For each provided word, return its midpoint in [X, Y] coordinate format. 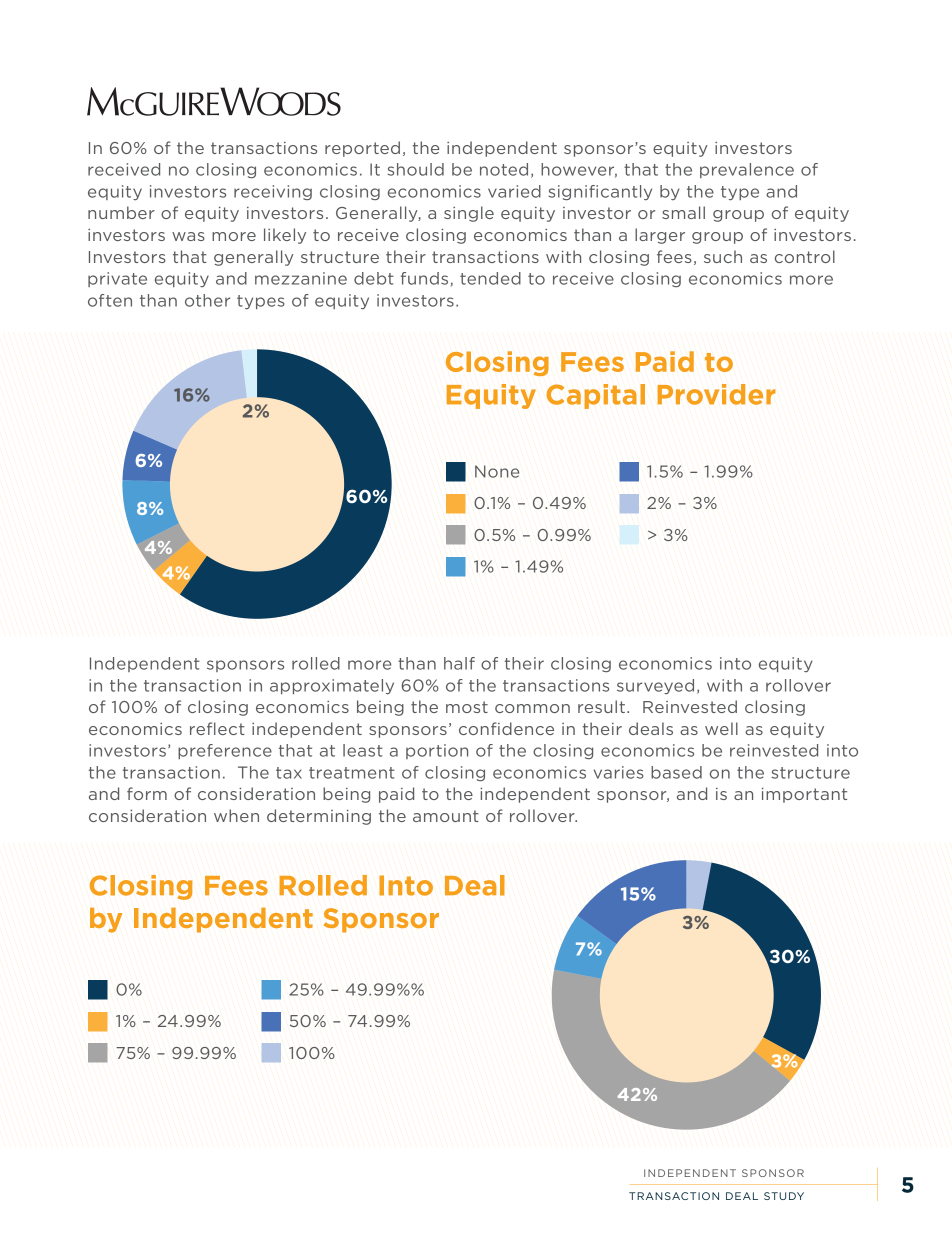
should [415, 169]
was [188, 236]
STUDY [784, 1196]
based [676, 772]
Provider [716, 394]
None [497, 471]
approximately [332, 686]
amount [446, 816]
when [236, 815]
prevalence [747, 170]
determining [319, 817]
